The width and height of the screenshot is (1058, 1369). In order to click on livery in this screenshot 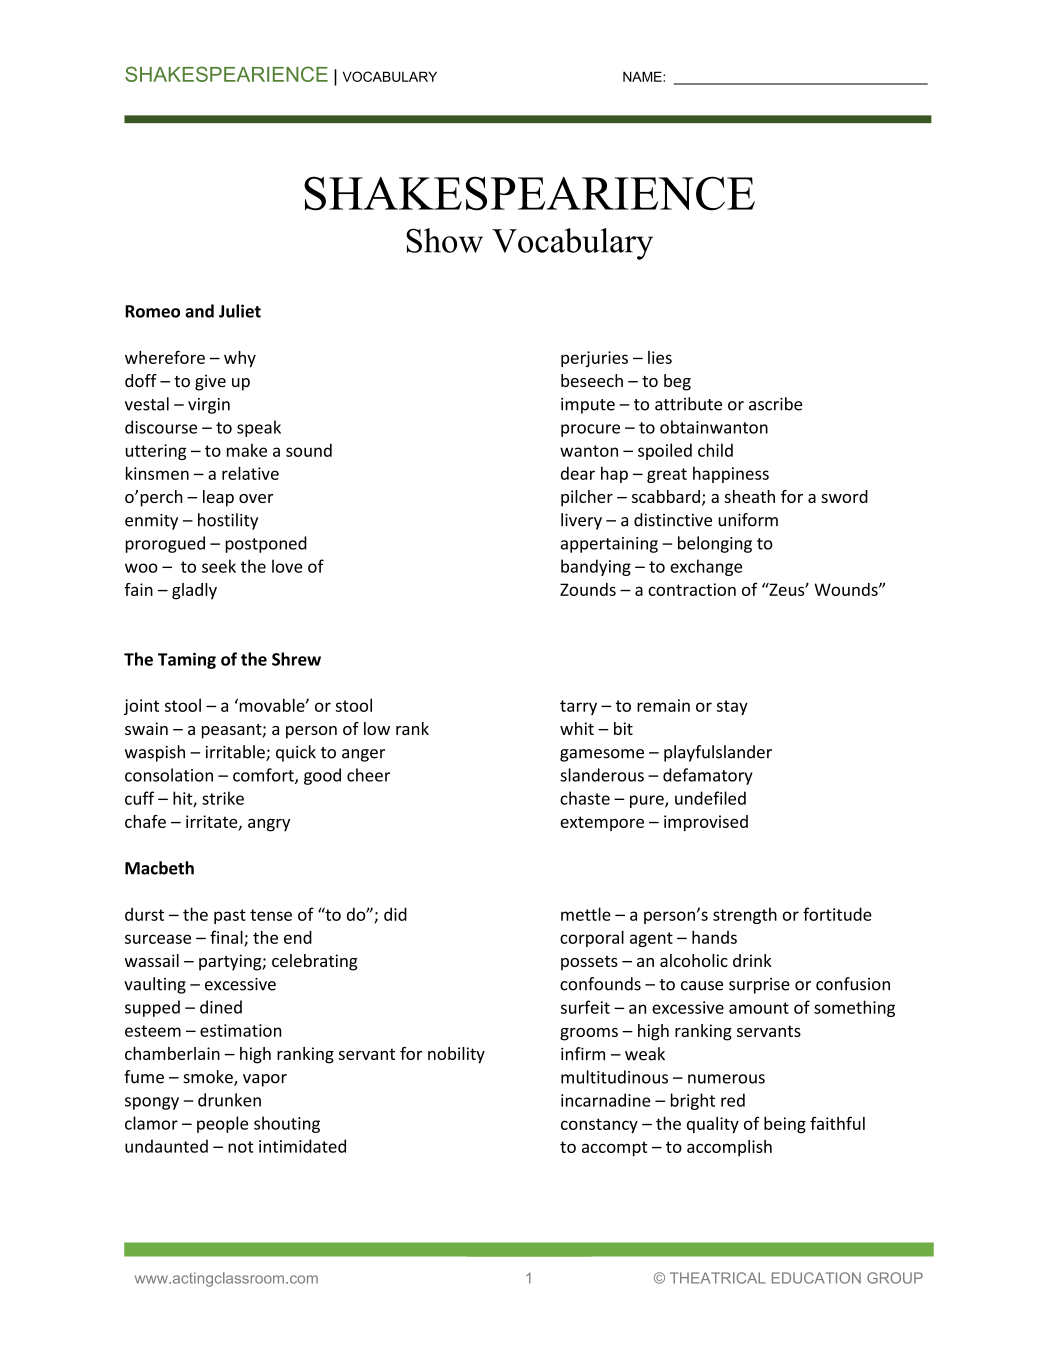, I will do `click(581, 521)`.
